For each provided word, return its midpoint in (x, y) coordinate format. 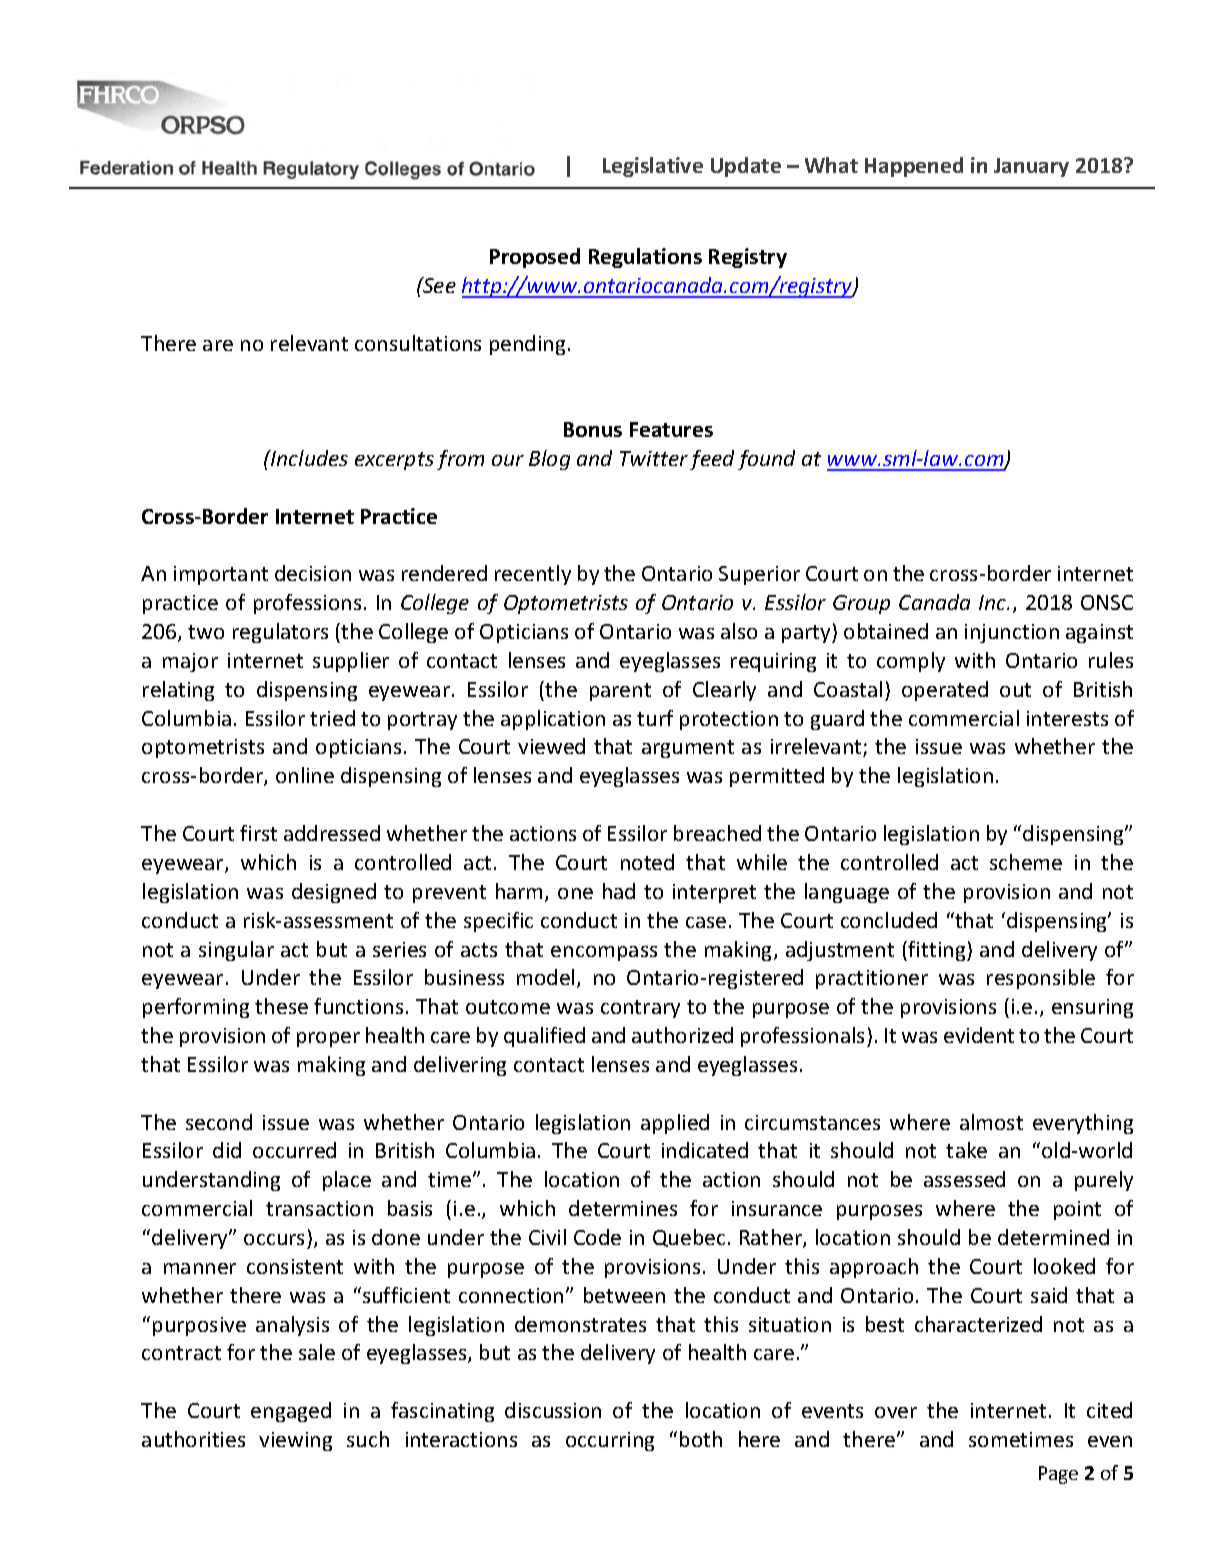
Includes (308, 458)
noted (647, 862)
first (258, 833)
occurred (294, 1150)
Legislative (653, 167)
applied (675, 1124)
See (438, 285)
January (1031, 167)
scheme (1026, 862)
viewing (295, 1441)
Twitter (654, 458)
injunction (1012, 633)
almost (991, 1122)
